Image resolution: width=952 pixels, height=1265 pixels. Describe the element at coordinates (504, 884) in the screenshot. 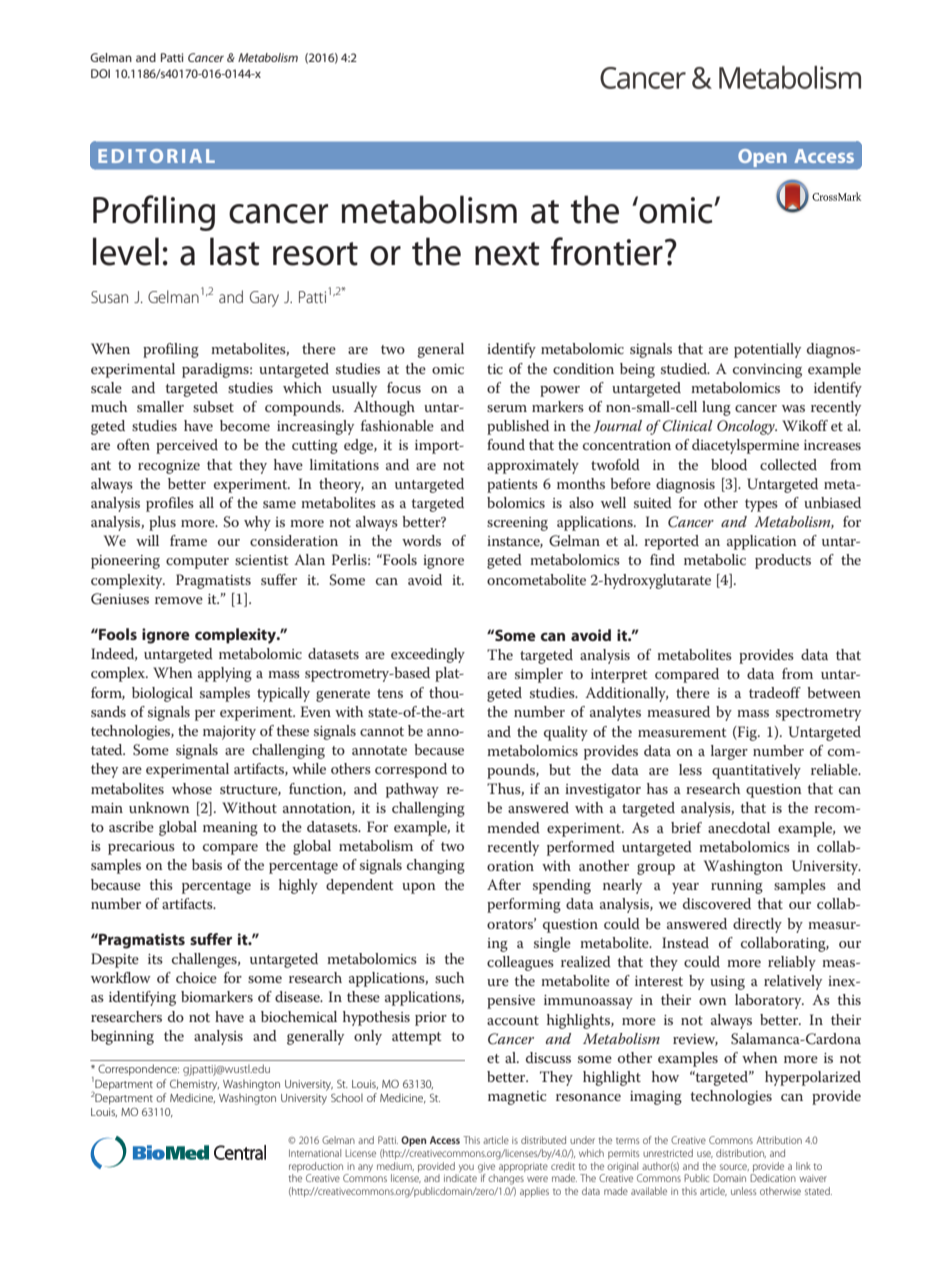

I see `After` at that location.
